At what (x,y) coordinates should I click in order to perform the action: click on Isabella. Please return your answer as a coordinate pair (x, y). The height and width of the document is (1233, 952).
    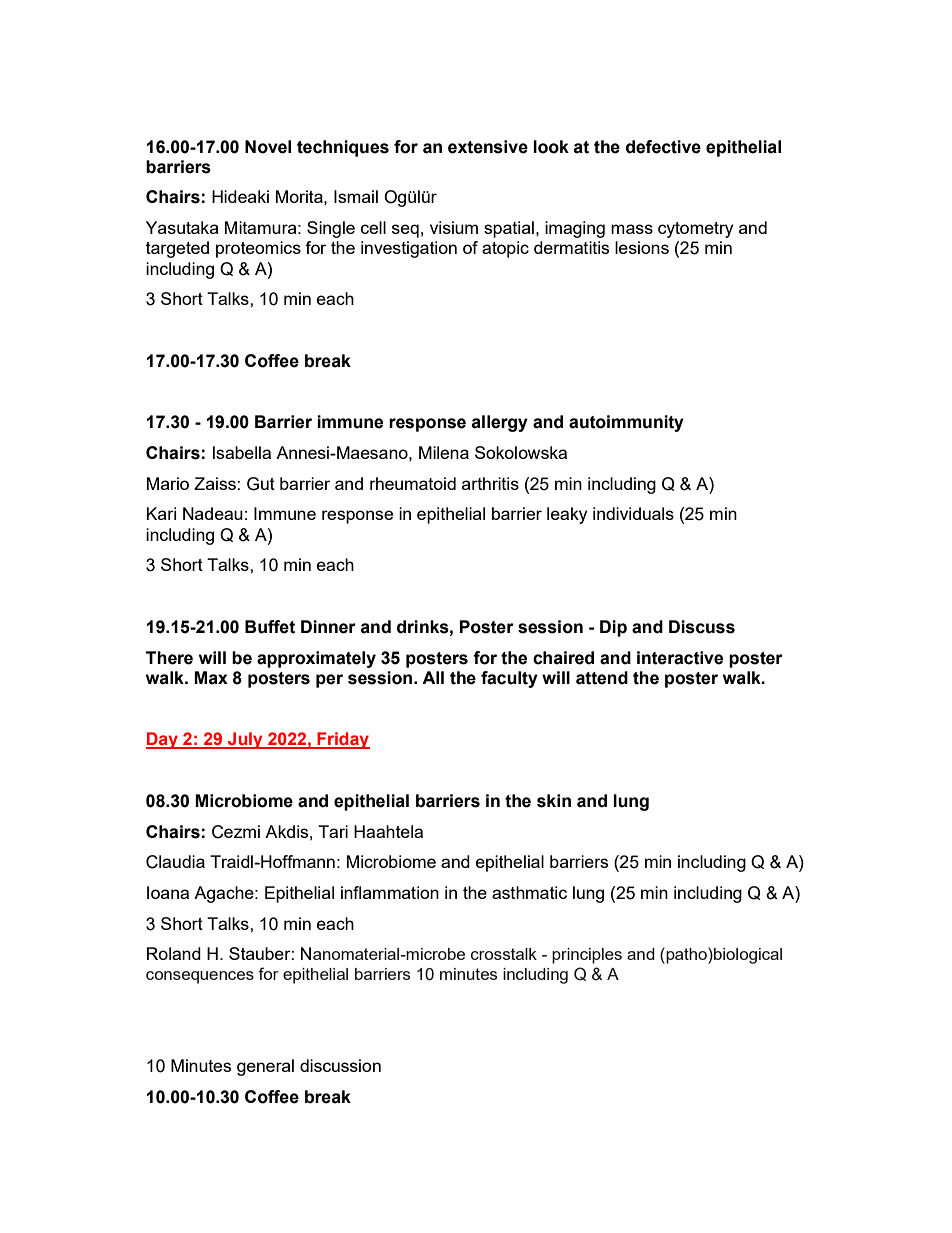
    Looking at the image, I should click on (242, 452).
